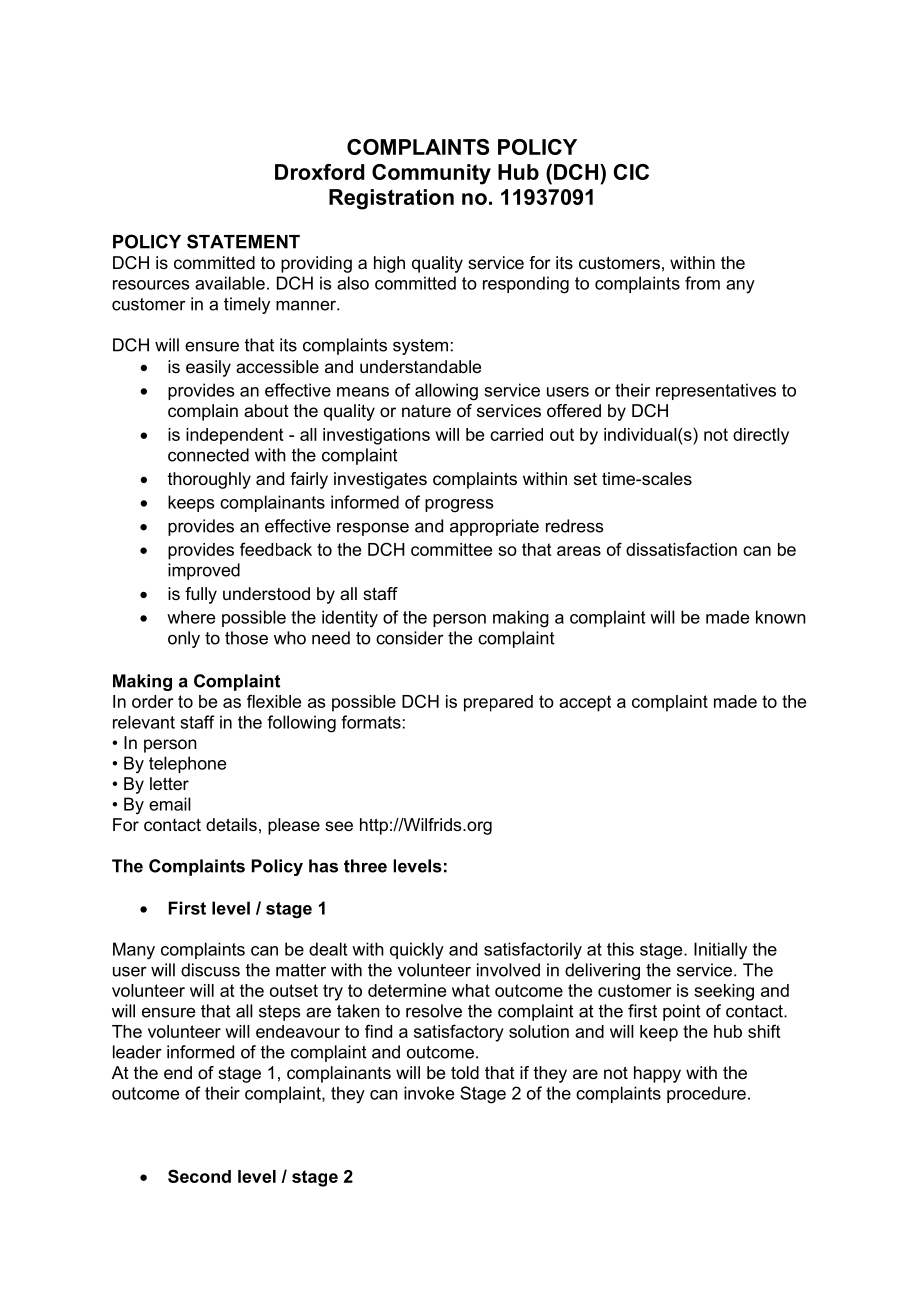 The image size is (924, 1308). Describe the element at coordinates (431, 174) in the screenshot. I see `Community` at that location.
